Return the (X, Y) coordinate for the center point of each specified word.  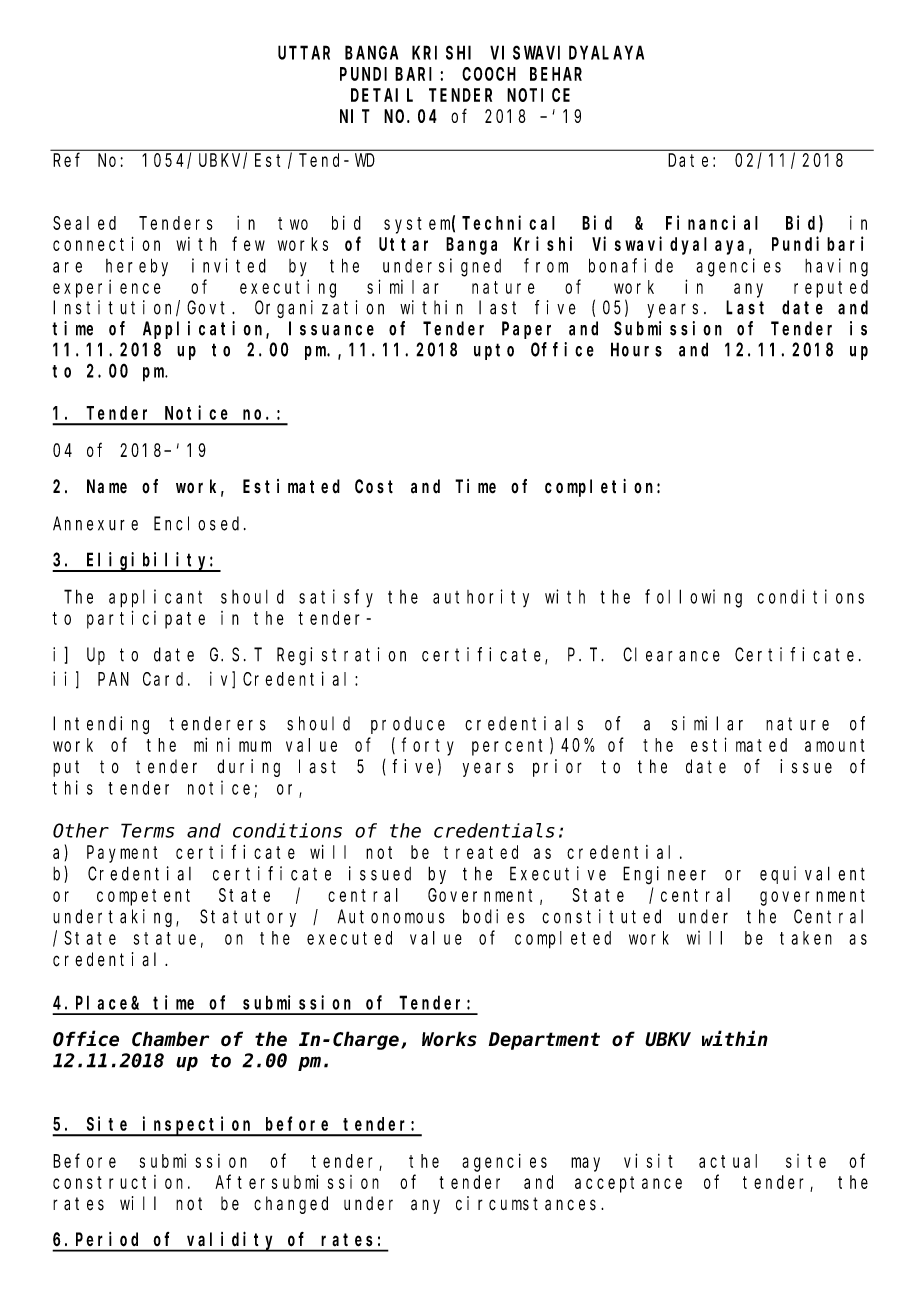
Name (107, 487)
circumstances (529, 1203)
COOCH (489, 74)
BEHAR (556, 74)
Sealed (84, 223)
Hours (636, 350)
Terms (147, 831)
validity (231, 1241)
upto (494, 351)
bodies (493, 916)
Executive (558, 873)
